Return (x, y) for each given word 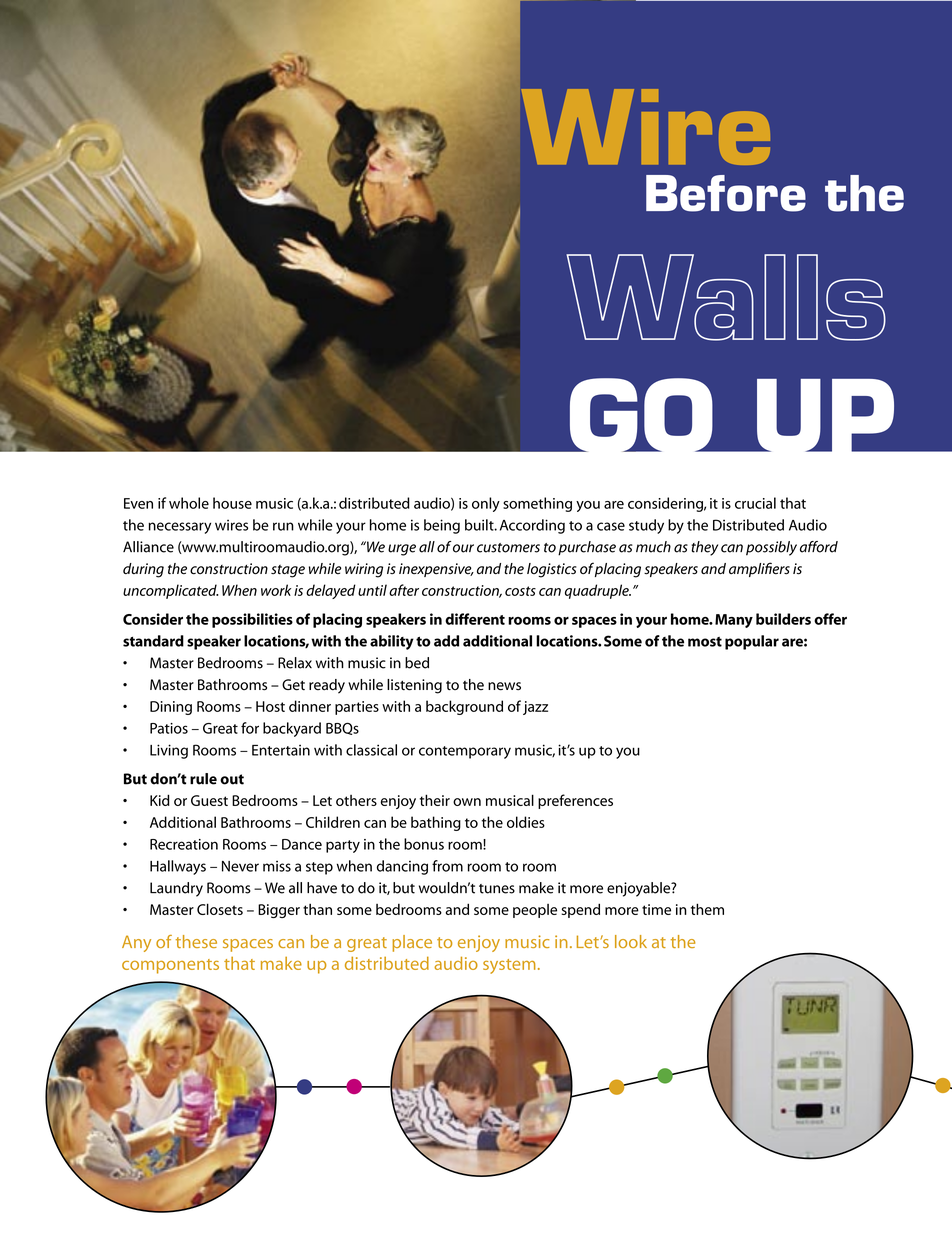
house (232, 503)
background (464, 707)
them (707, 909)
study (646, 526)
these (196, 941)
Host (270, 706)
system (509, 966)
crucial (755, 503)
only (486, 504)
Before (726, 193)
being (442, 526)
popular (752, 642)
